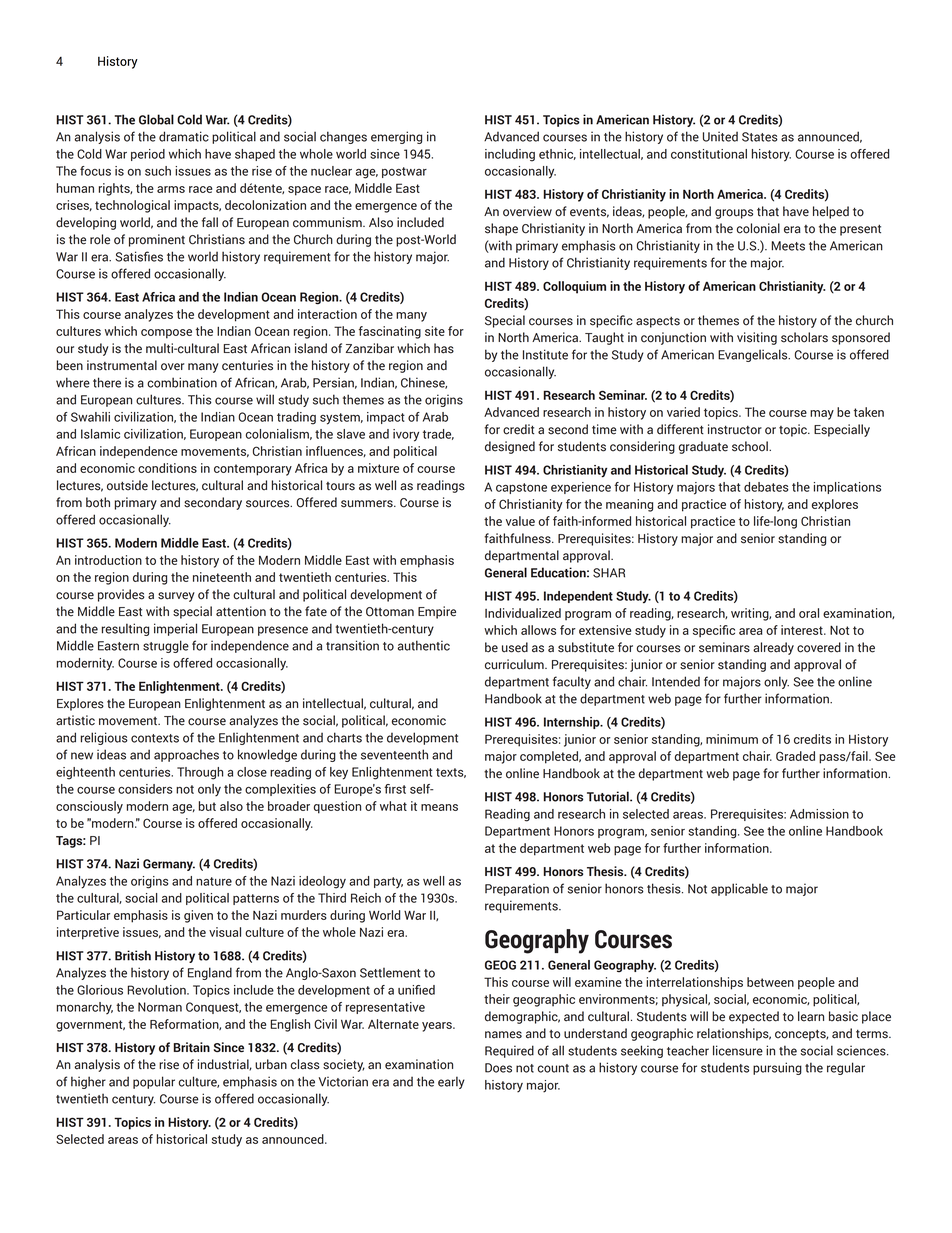 Image resolution: width=952 pixels, height=1233 pixels. I want to click on Britain, so click(192, 1047).
